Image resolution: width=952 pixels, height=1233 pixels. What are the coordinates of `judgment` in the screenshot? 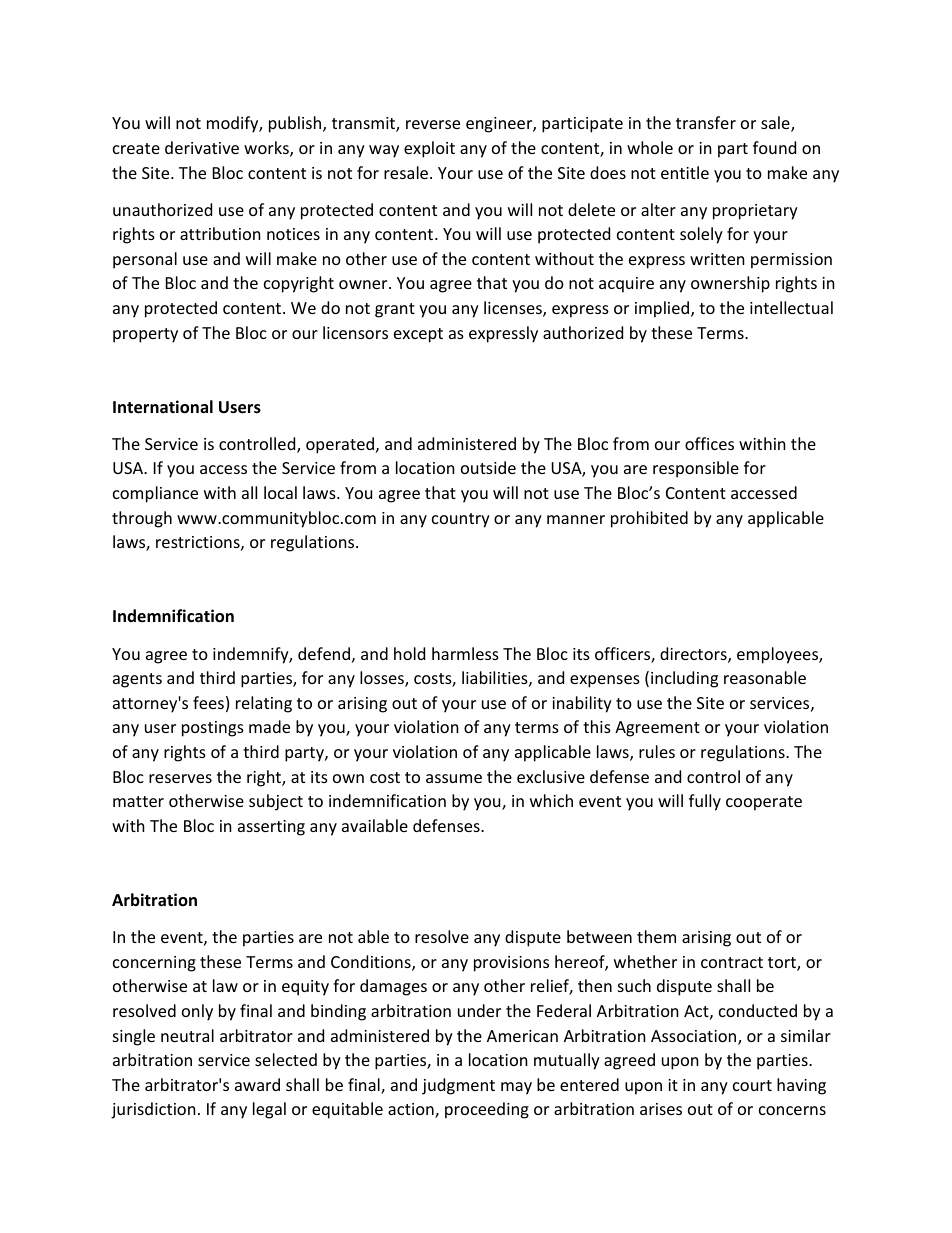 It's located at (458, 1086).
